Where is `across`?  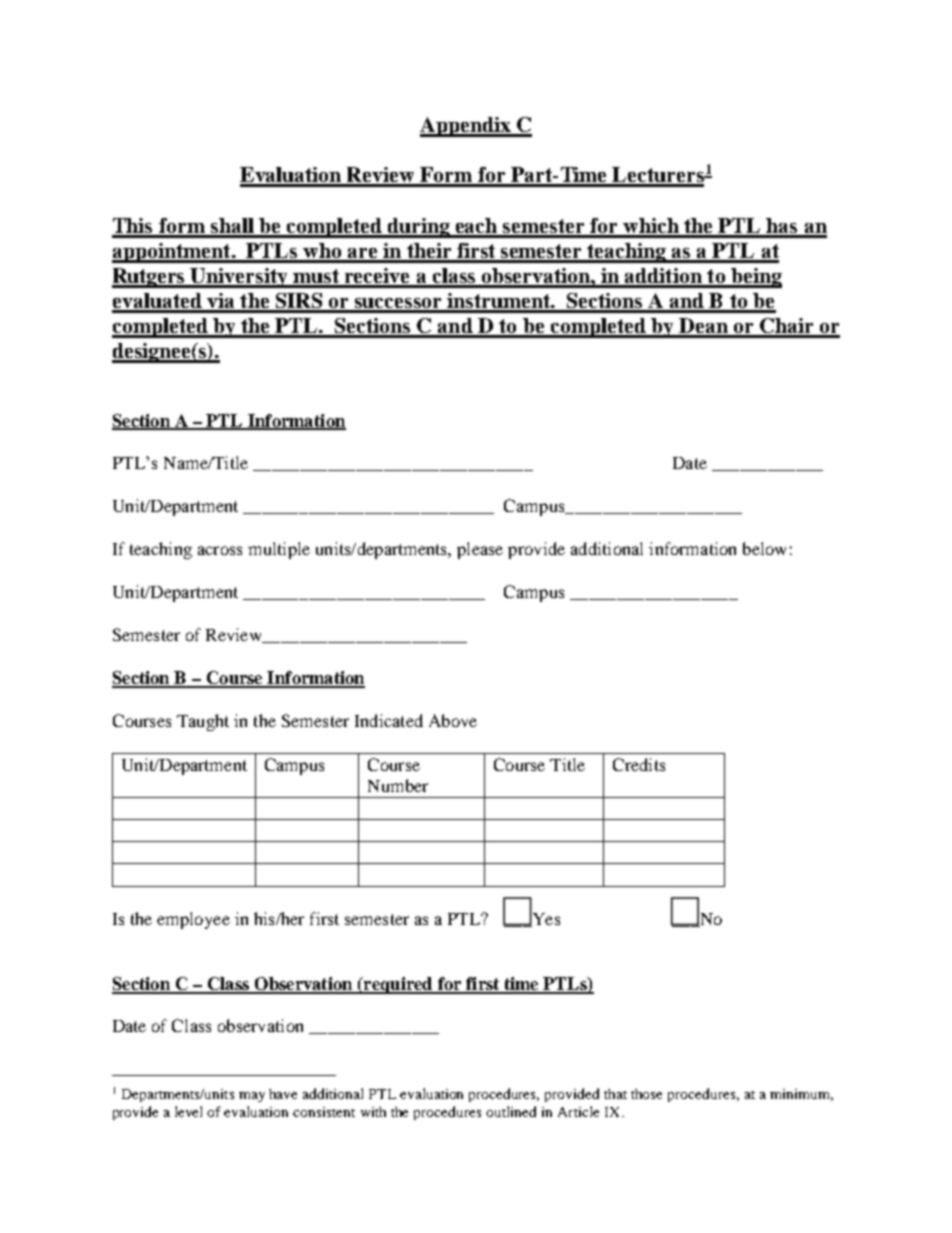 across is located at coordinates (220, 550).
